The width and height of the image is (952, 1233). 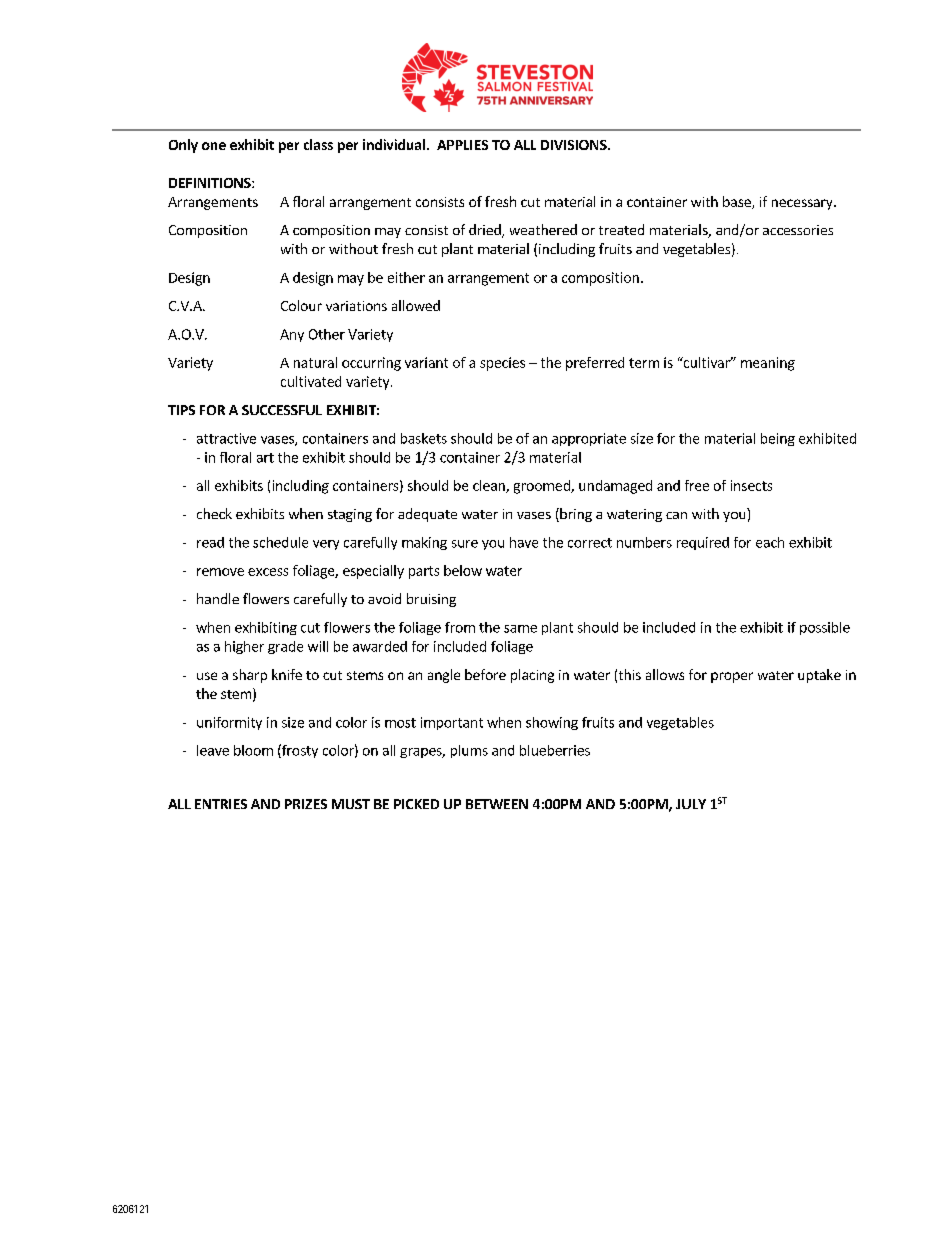 What do you see at coordinates (798, 230) in the image?
I see `accessories` at bounding box center [798, 230].
